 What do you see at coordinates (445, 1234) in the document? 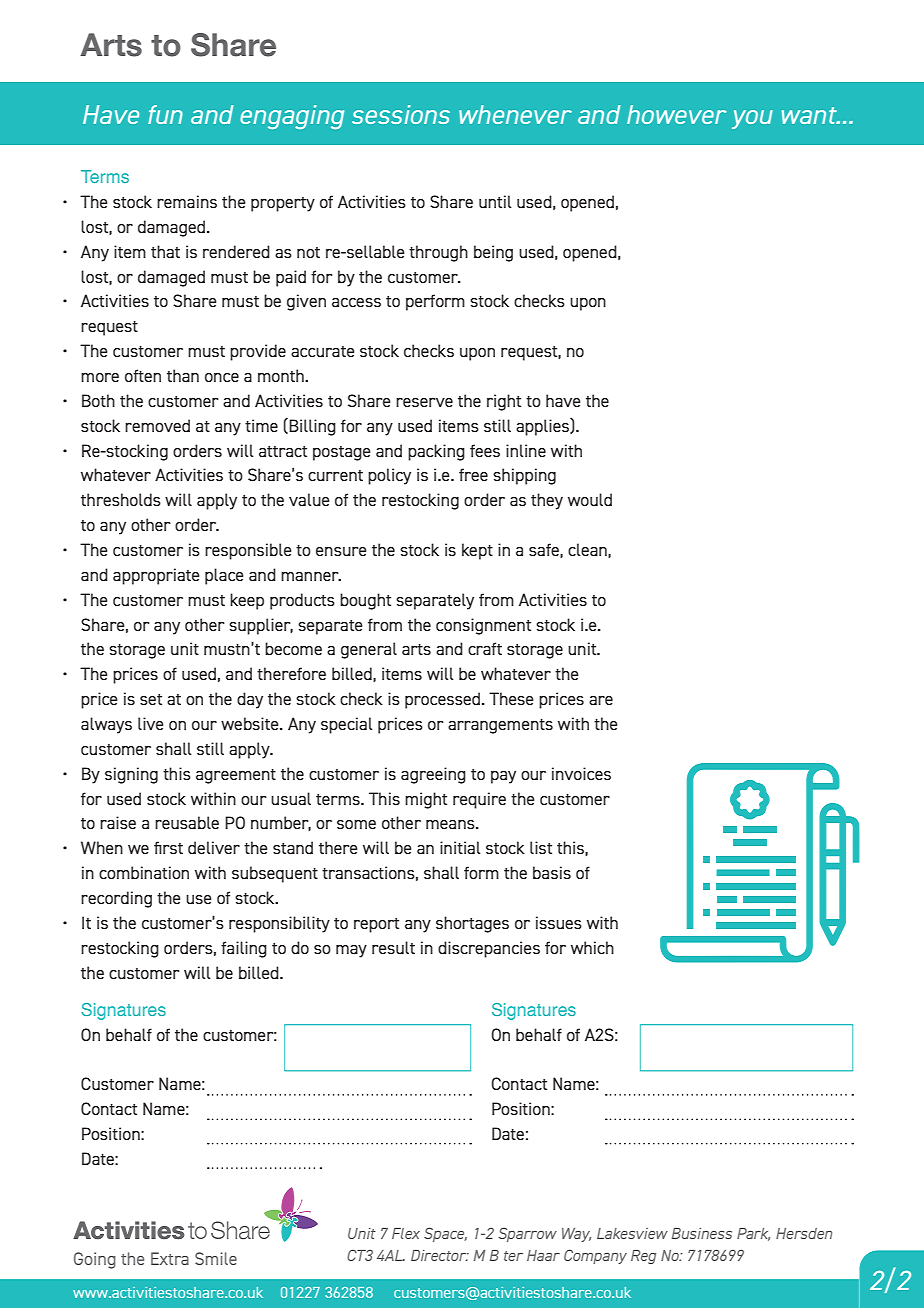
I see `Space` at bounding box center [445, 1234].
